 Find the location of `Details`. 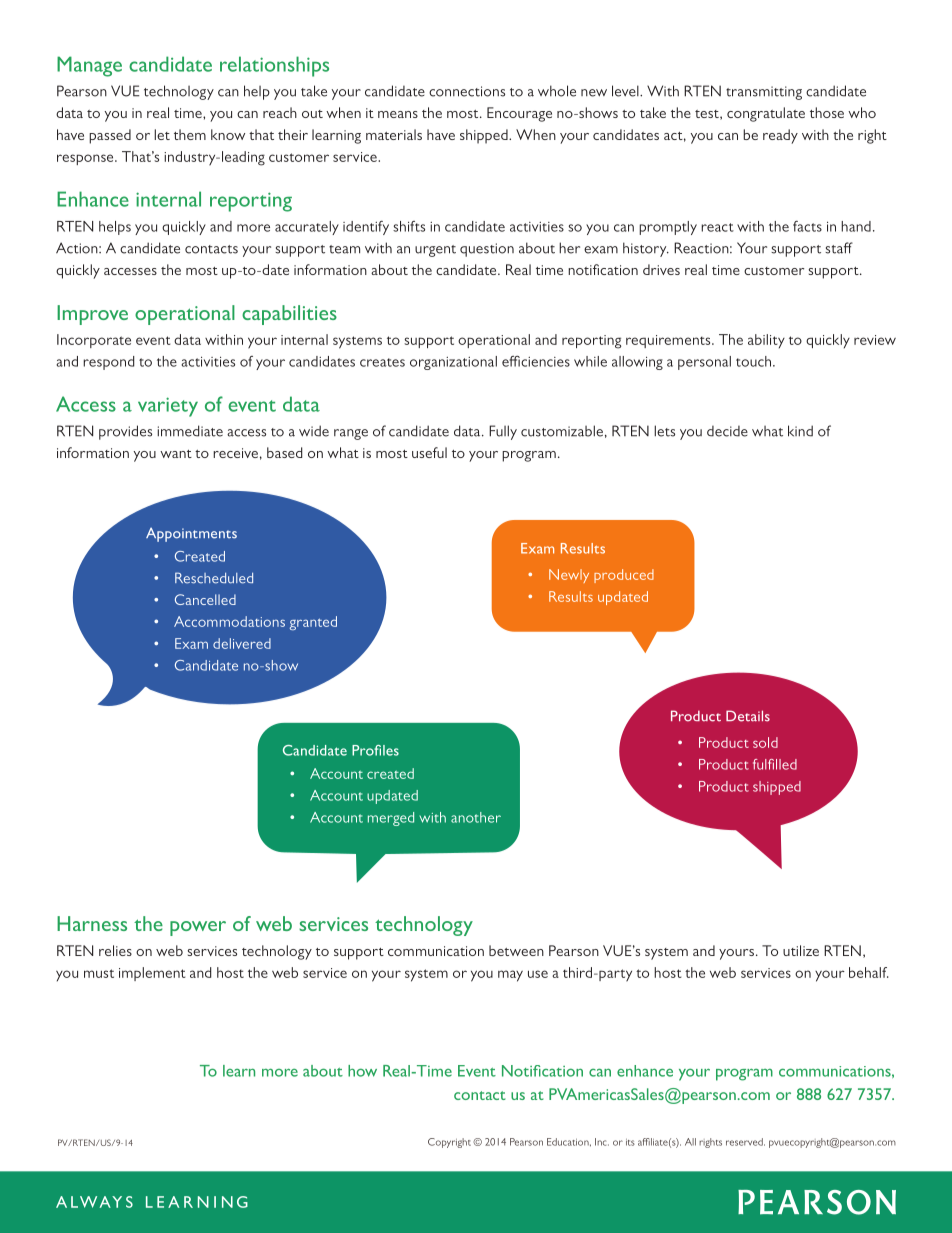

Details is located at coordinates (748, 716).
